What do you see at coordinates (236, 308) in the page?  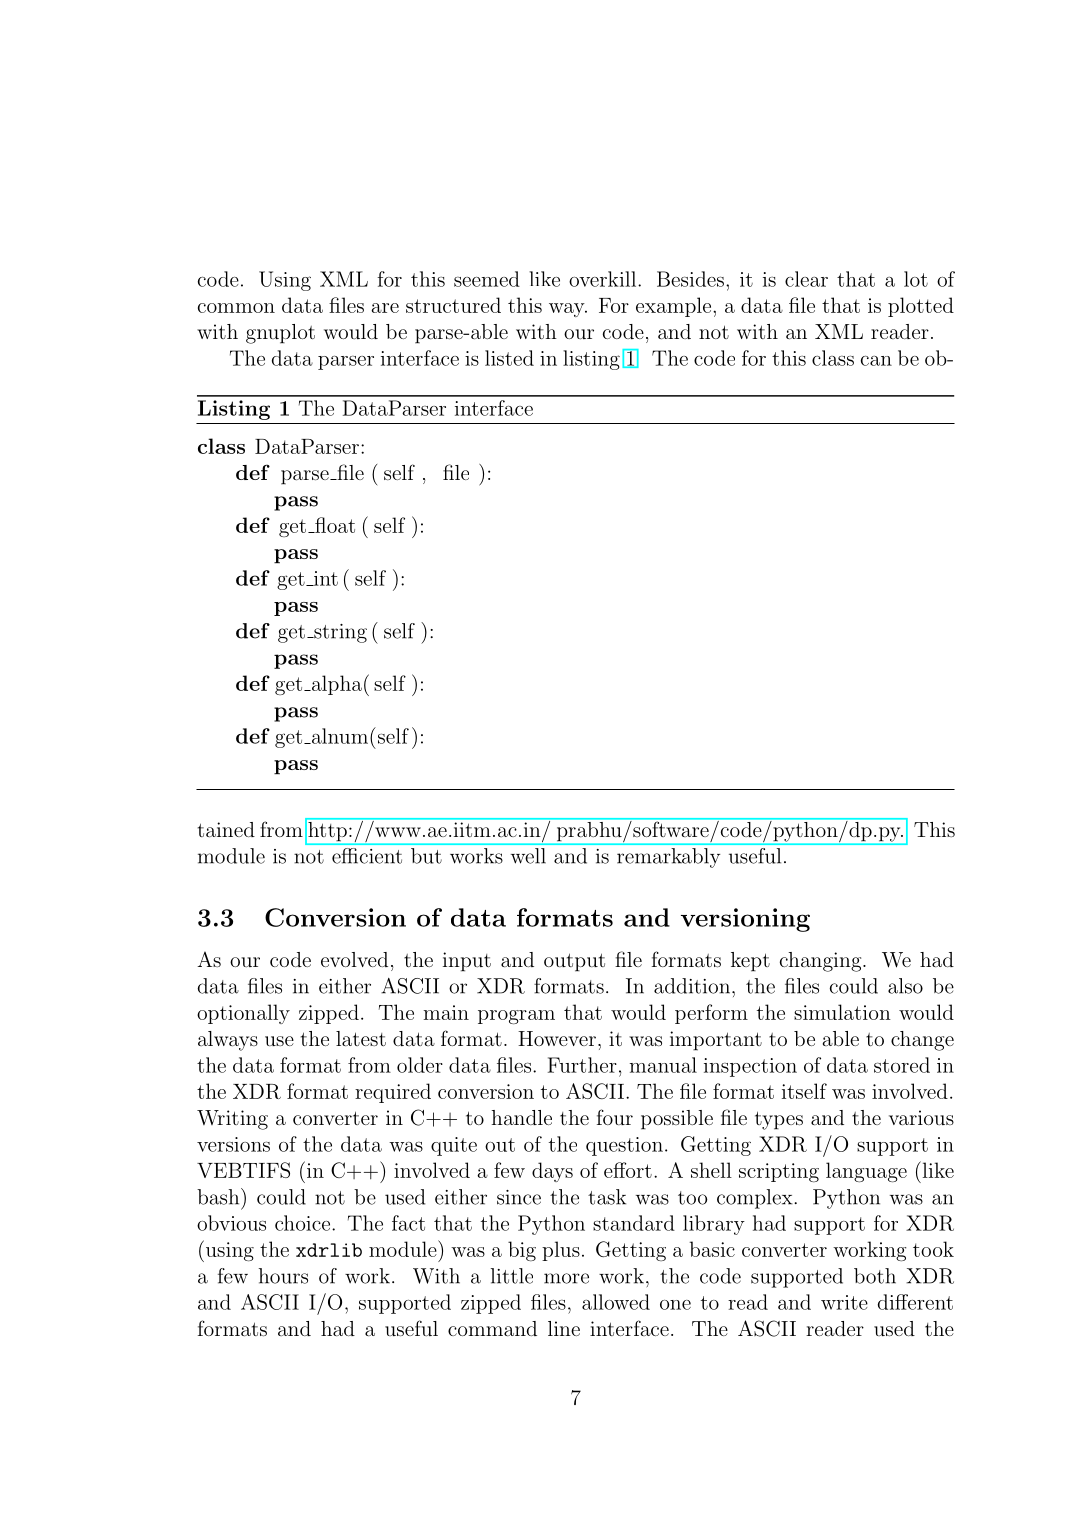 I see `common` at bounding box center [236, 308].
